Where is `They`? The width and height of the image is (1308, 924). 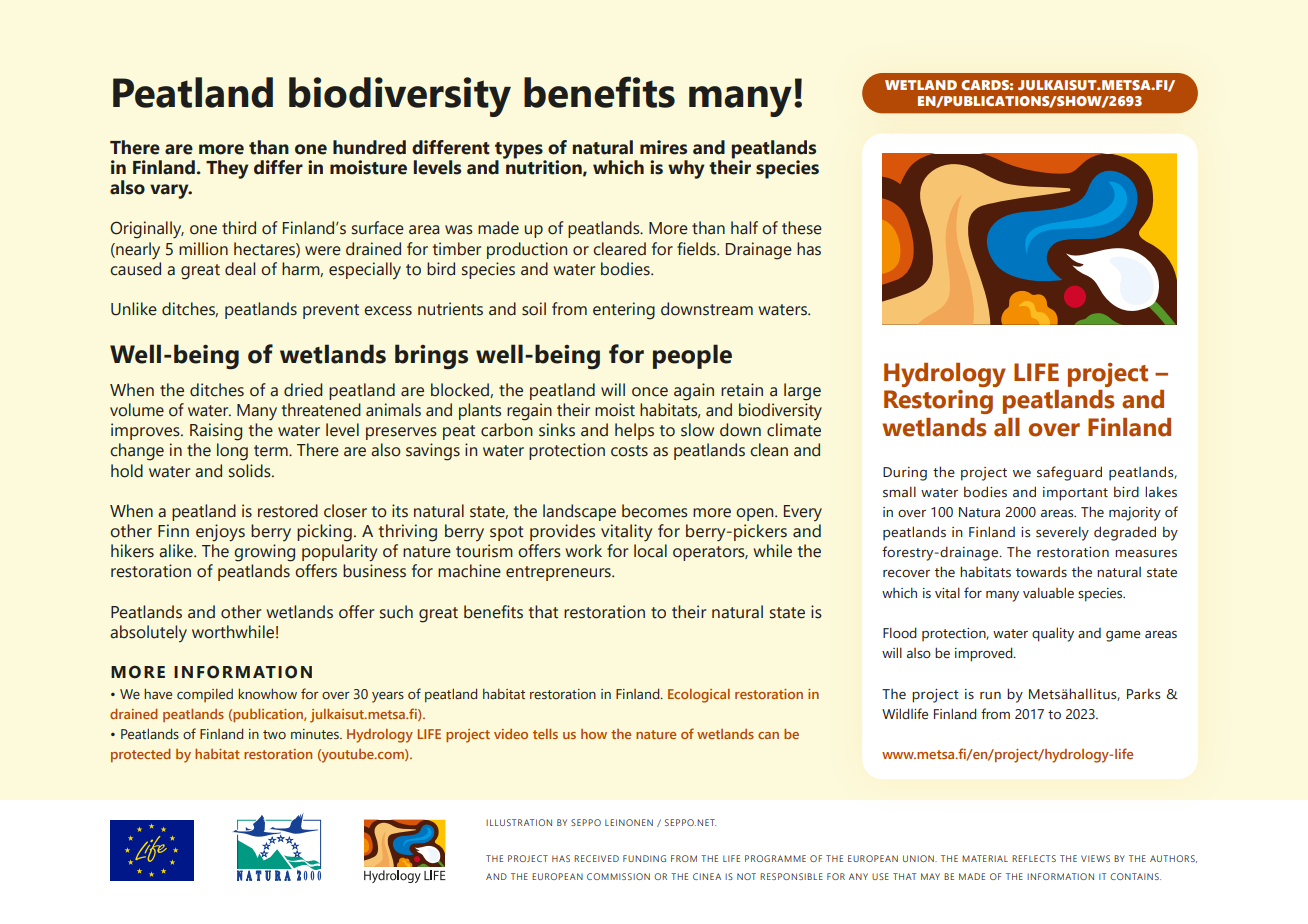 They is located at coordinates (227, 169).
